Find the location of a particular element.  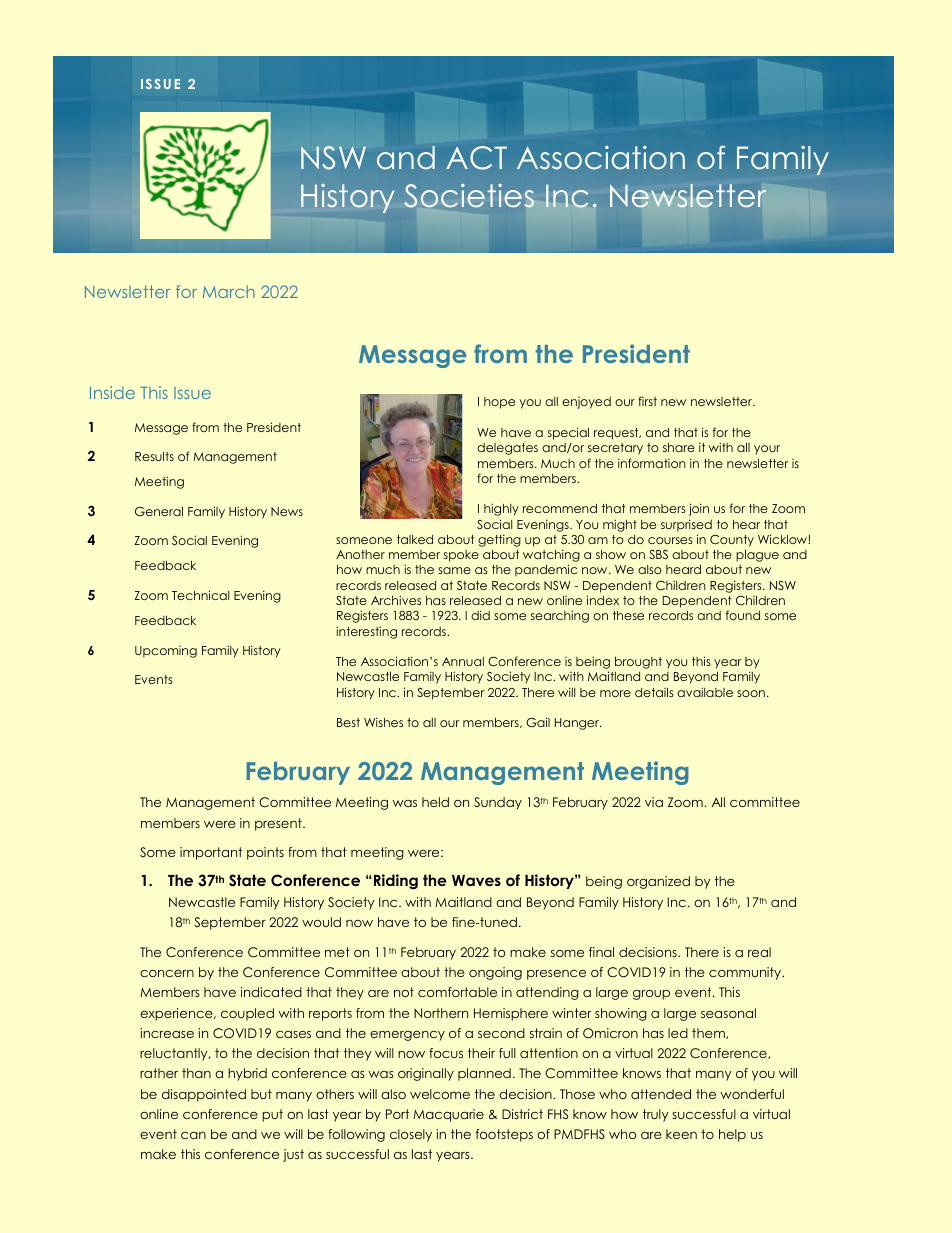

ACT is located at coordinates (476, 158).
